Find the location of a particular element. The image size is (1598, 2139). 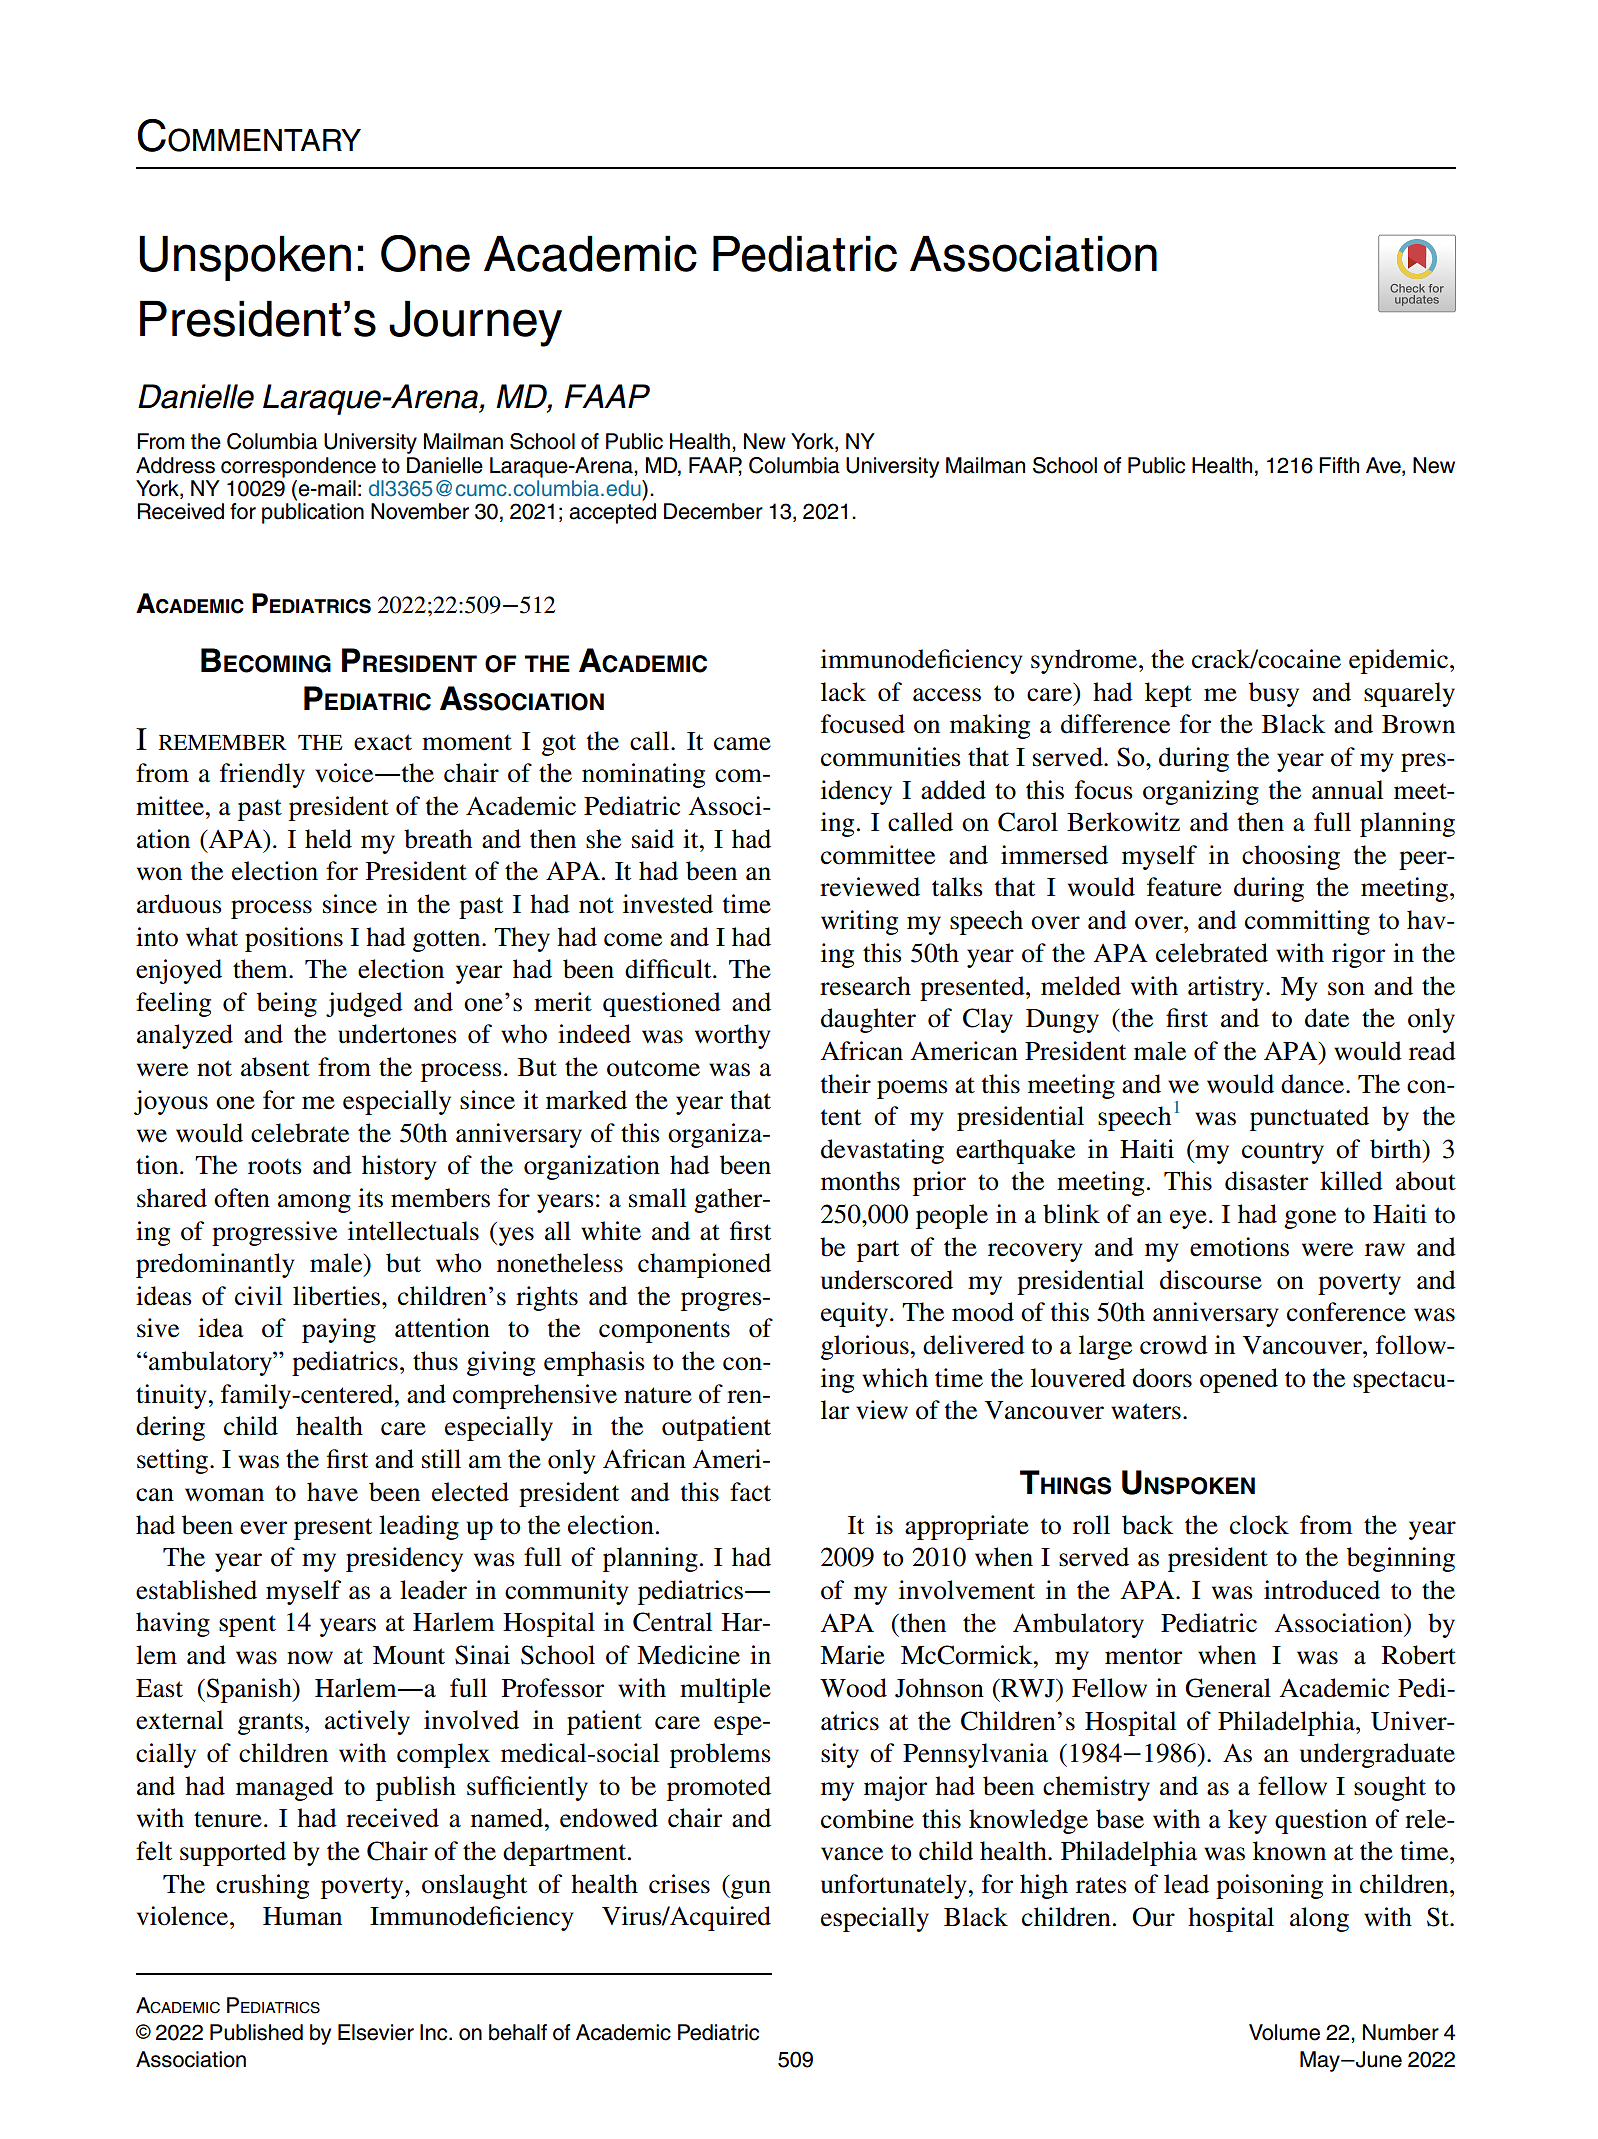

writing is located at coordinates (859, 922).
